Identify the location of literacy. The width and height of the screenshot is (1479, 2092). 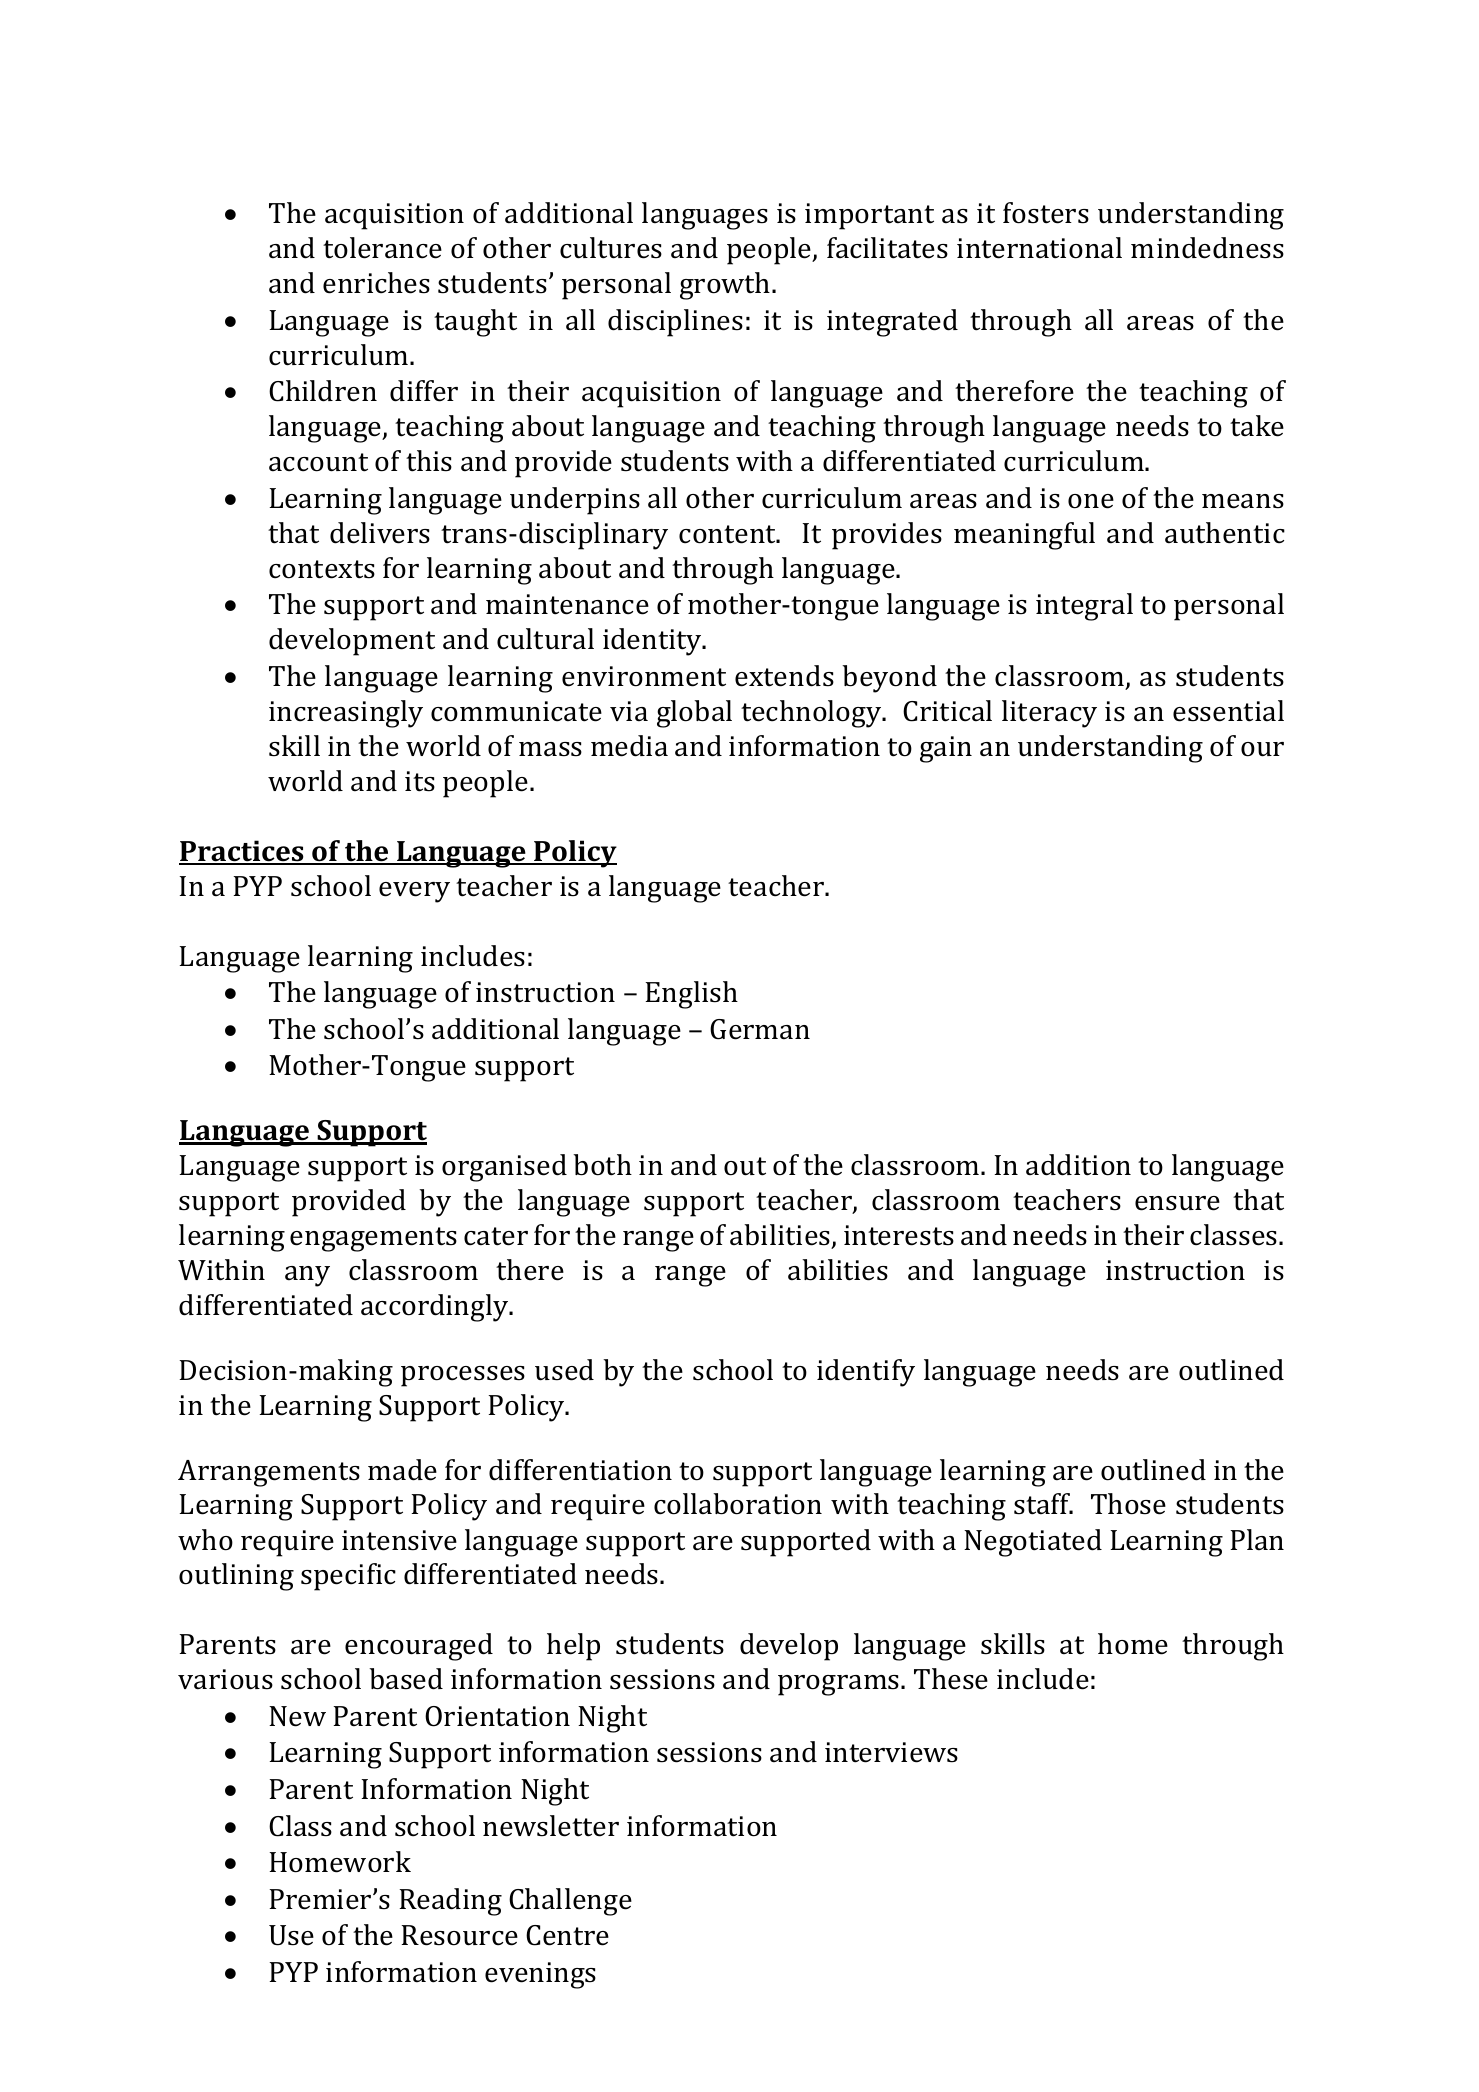
(1049, 714).
